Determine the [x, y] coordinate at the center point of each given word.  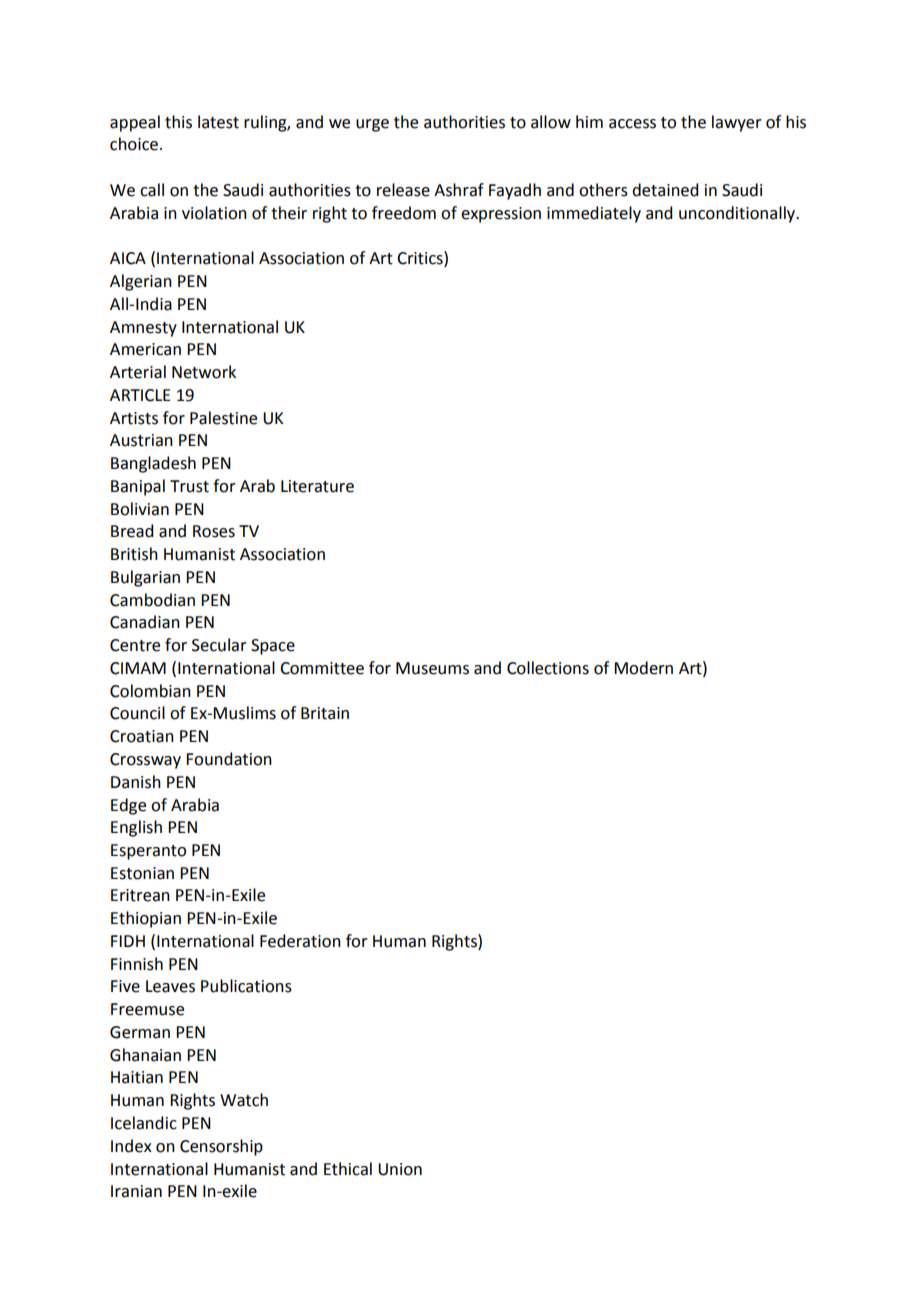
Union [400, 1169]
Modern [643, 668]
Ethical [348, 1169]
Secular [219, 645]
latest [218, 122]
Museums [432, 668]
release [403, 190]
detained [665, 190]
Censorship [221, 1147]
